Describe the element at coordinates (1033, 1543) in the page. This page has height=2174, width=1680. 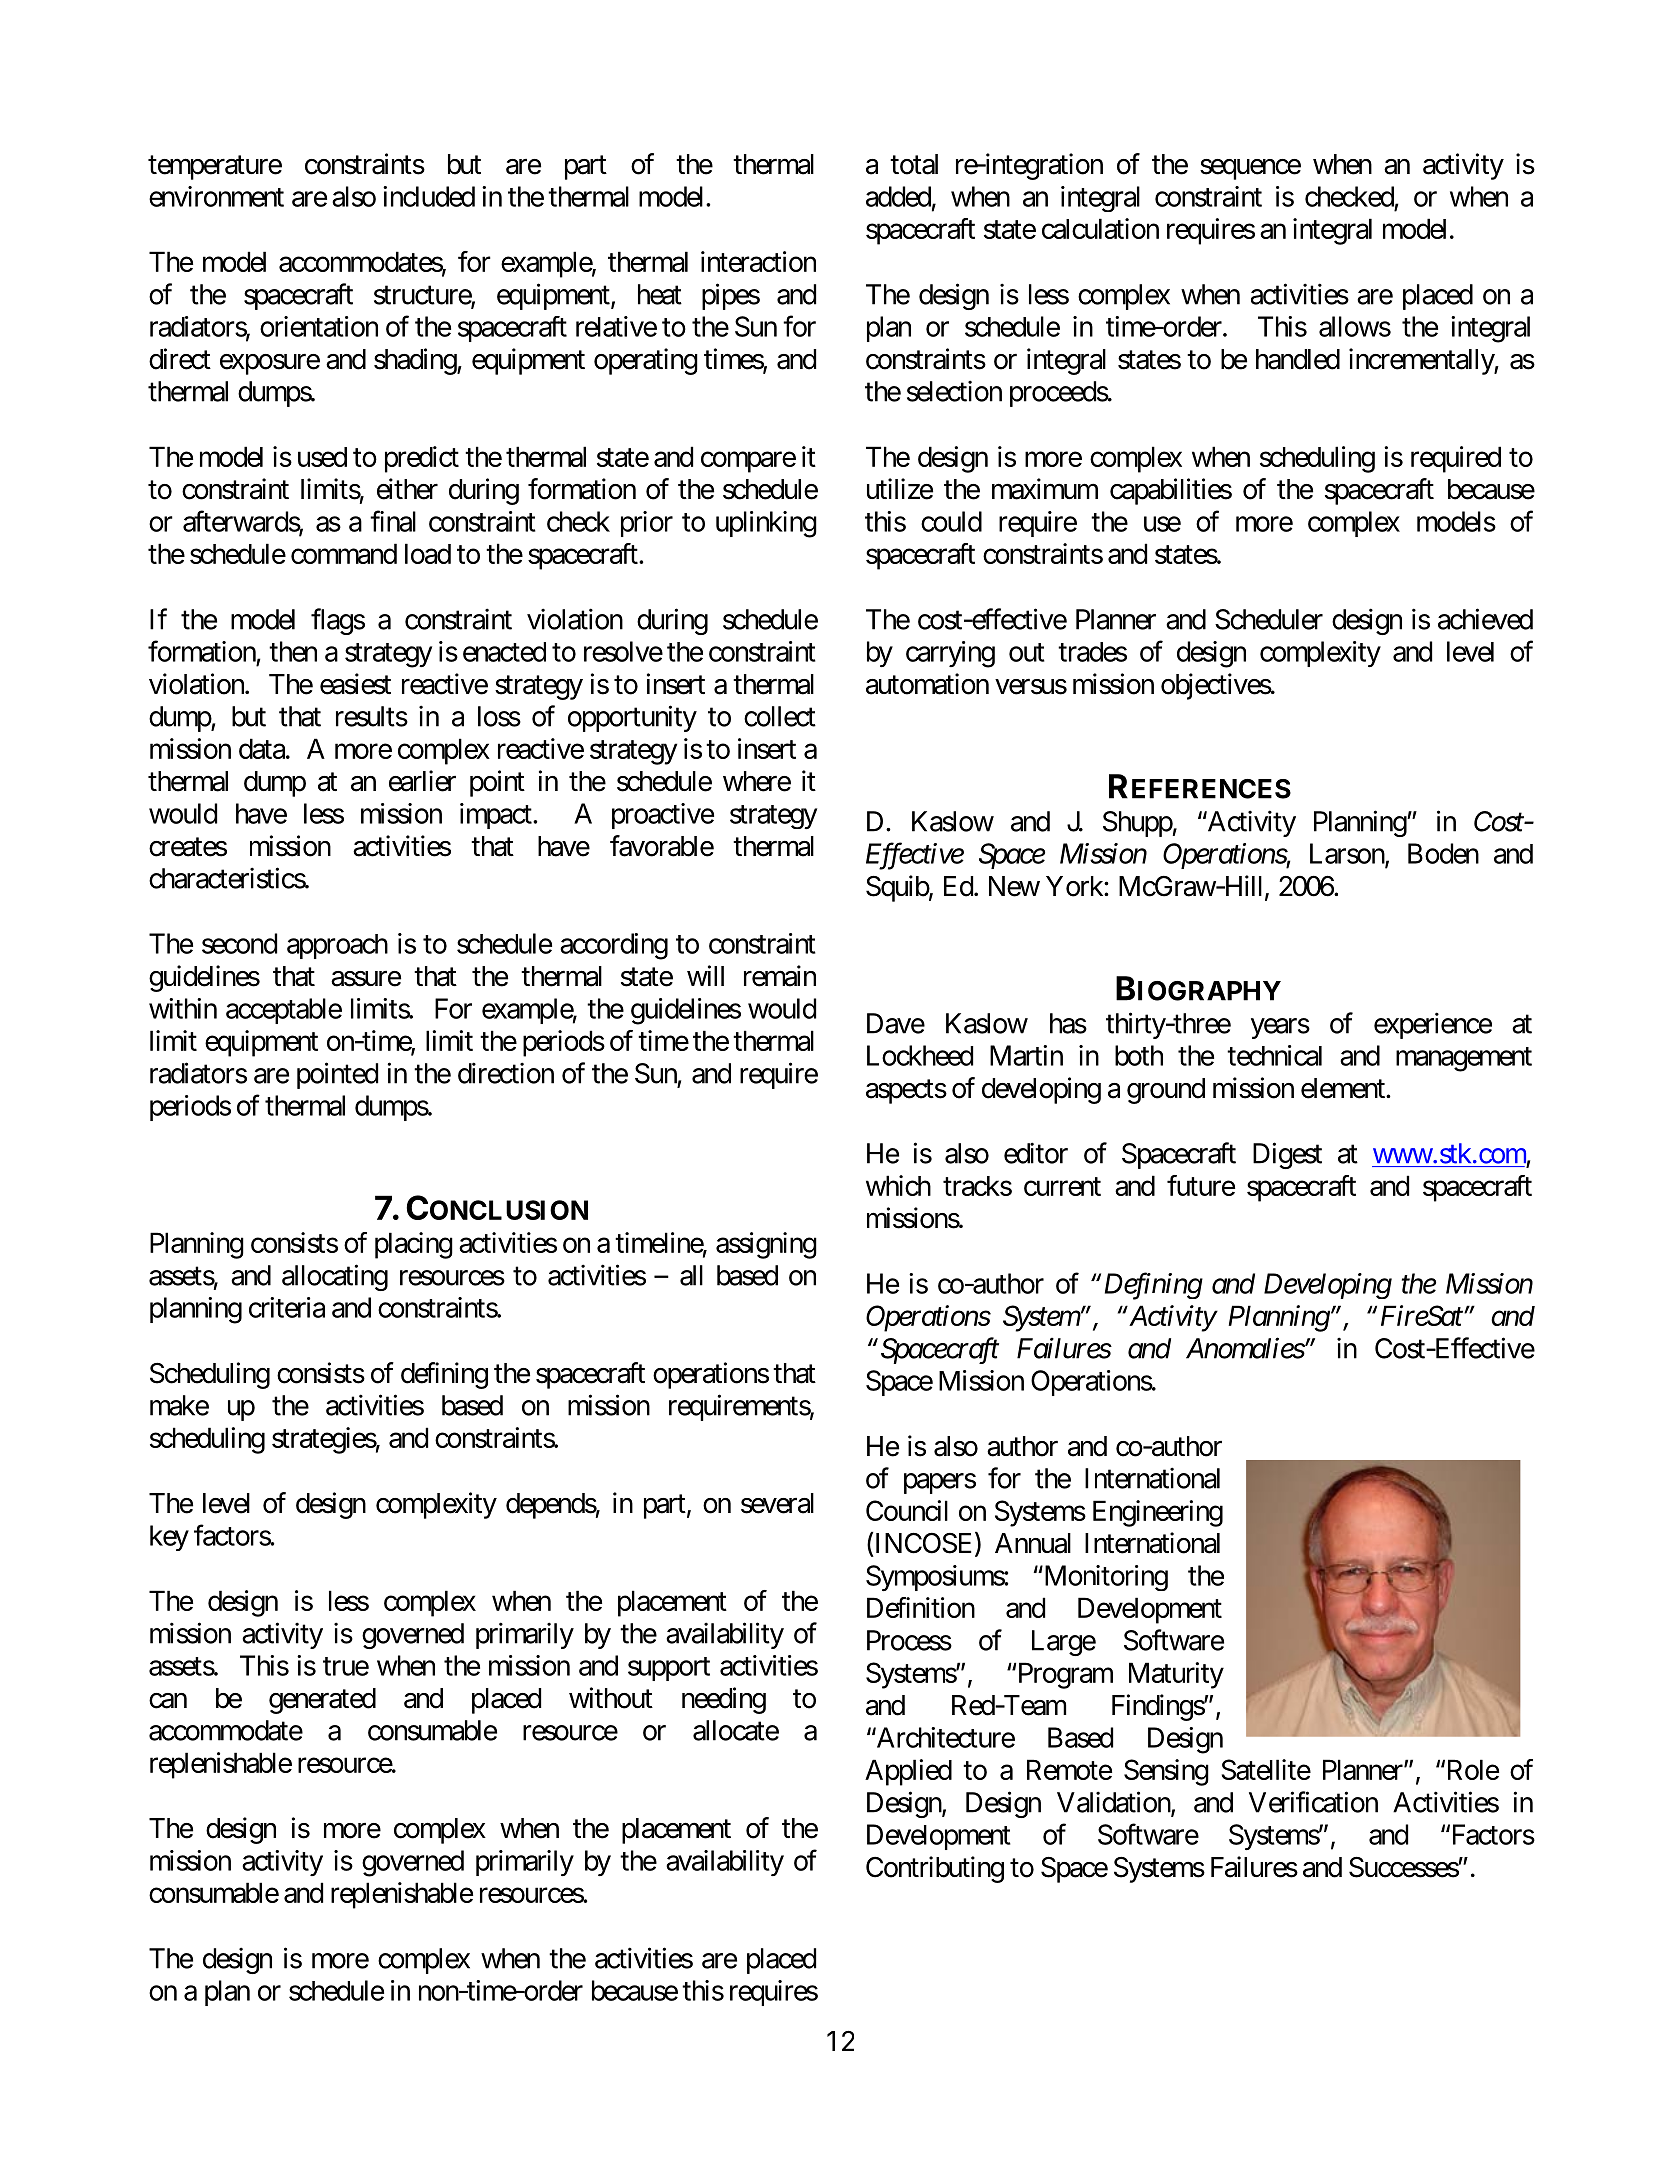
I see `Annual` at that location.
